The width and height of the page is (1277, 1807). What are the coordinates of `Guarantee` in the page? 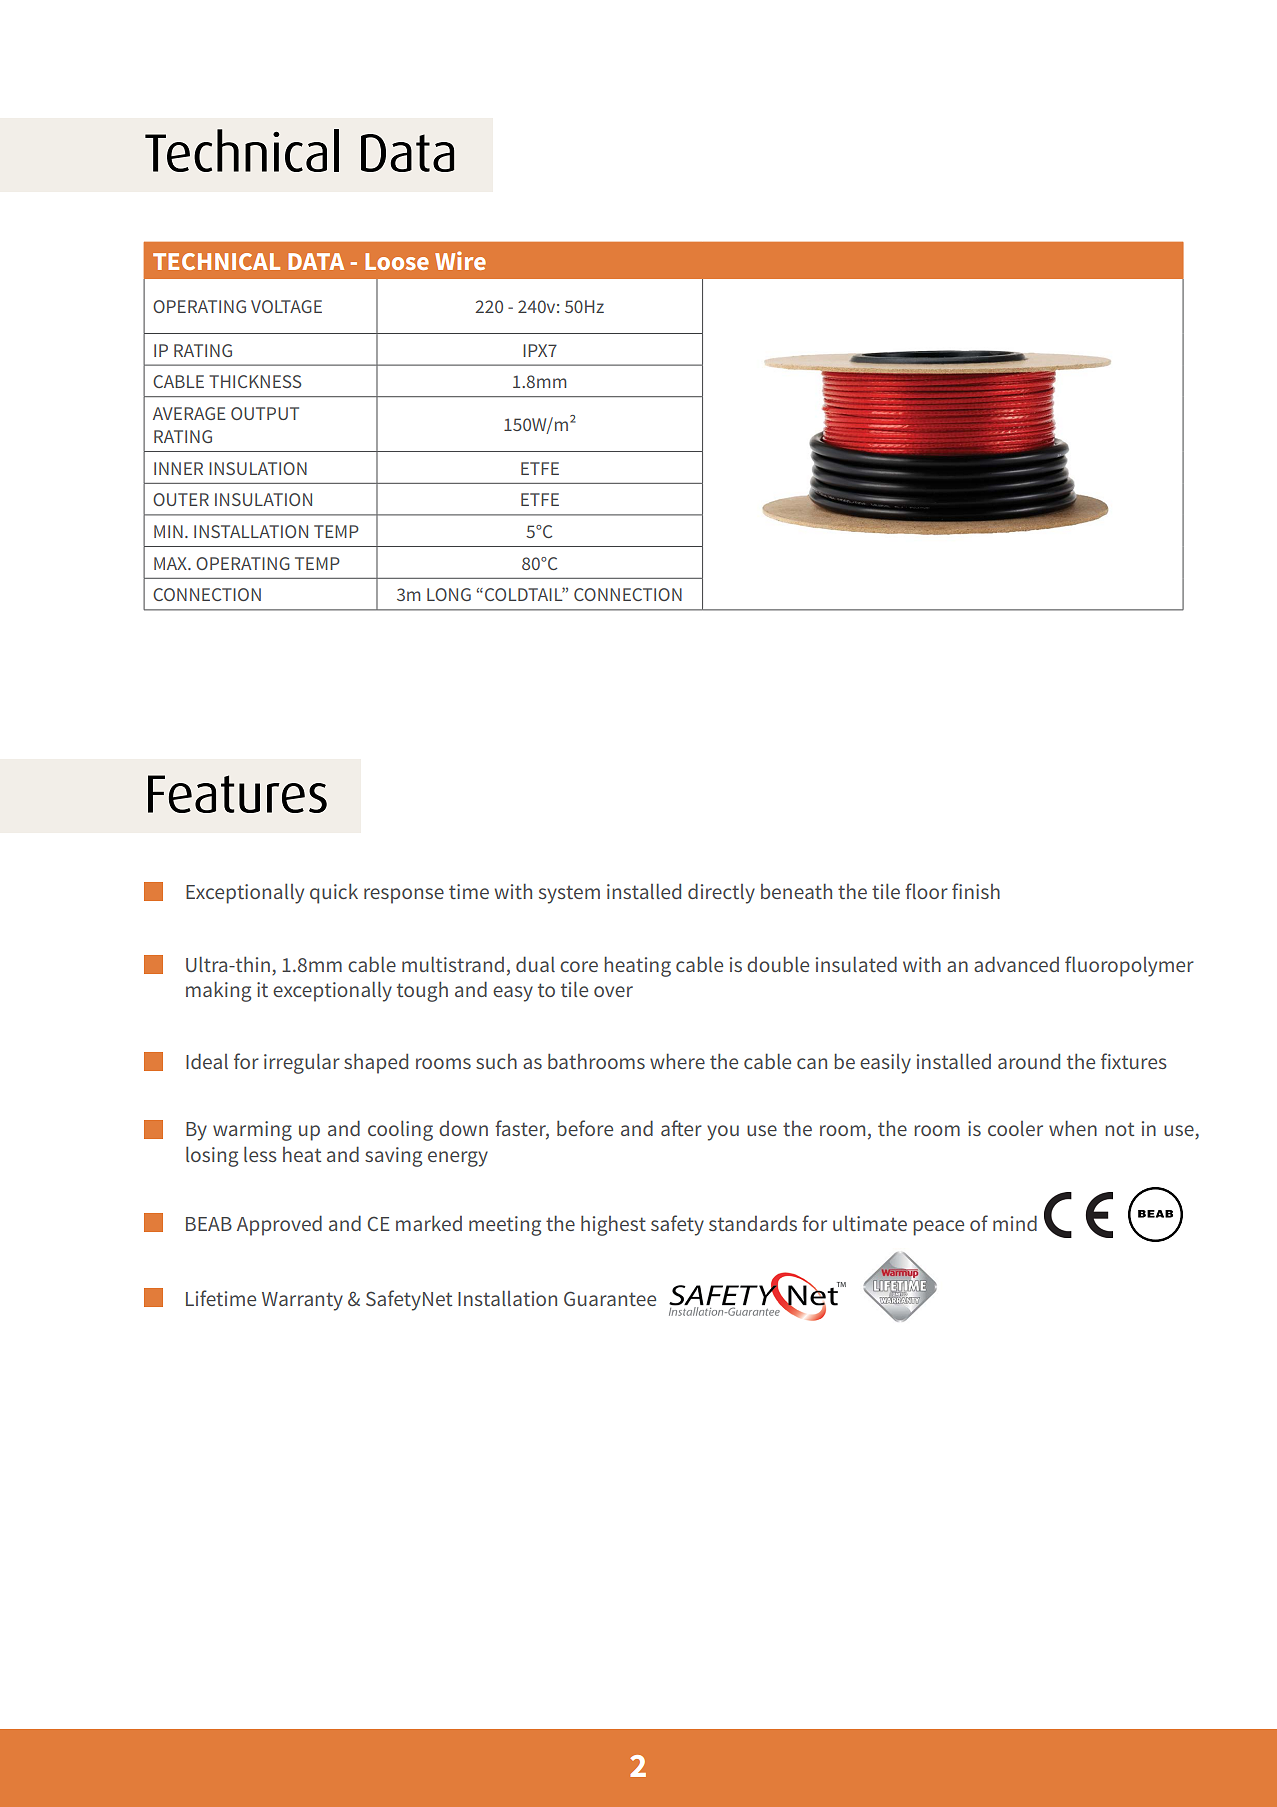 It's located at (610, 1298).
